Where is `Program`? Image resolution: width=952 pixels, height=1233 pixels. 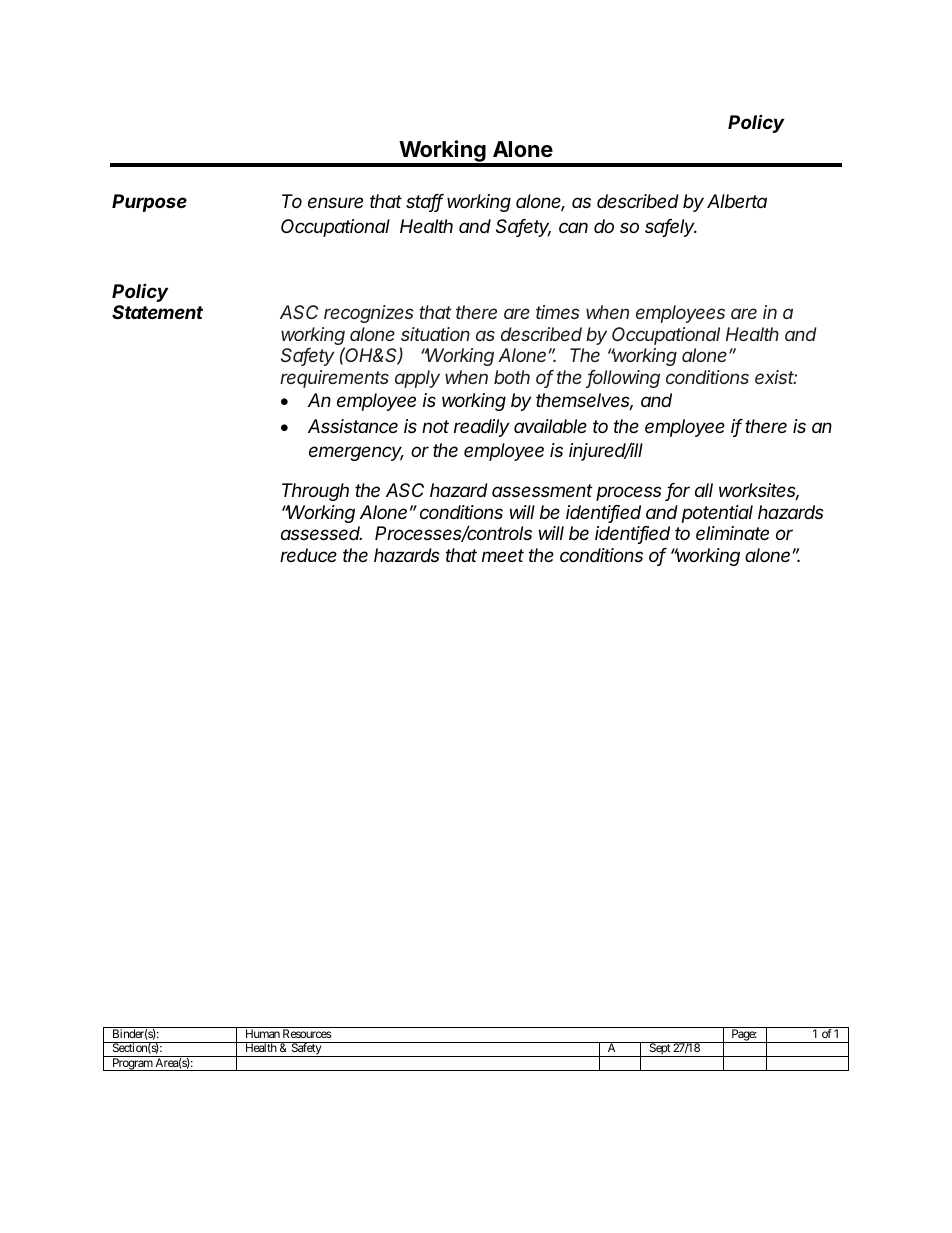
Program is located at coordinates (132, 1064).
